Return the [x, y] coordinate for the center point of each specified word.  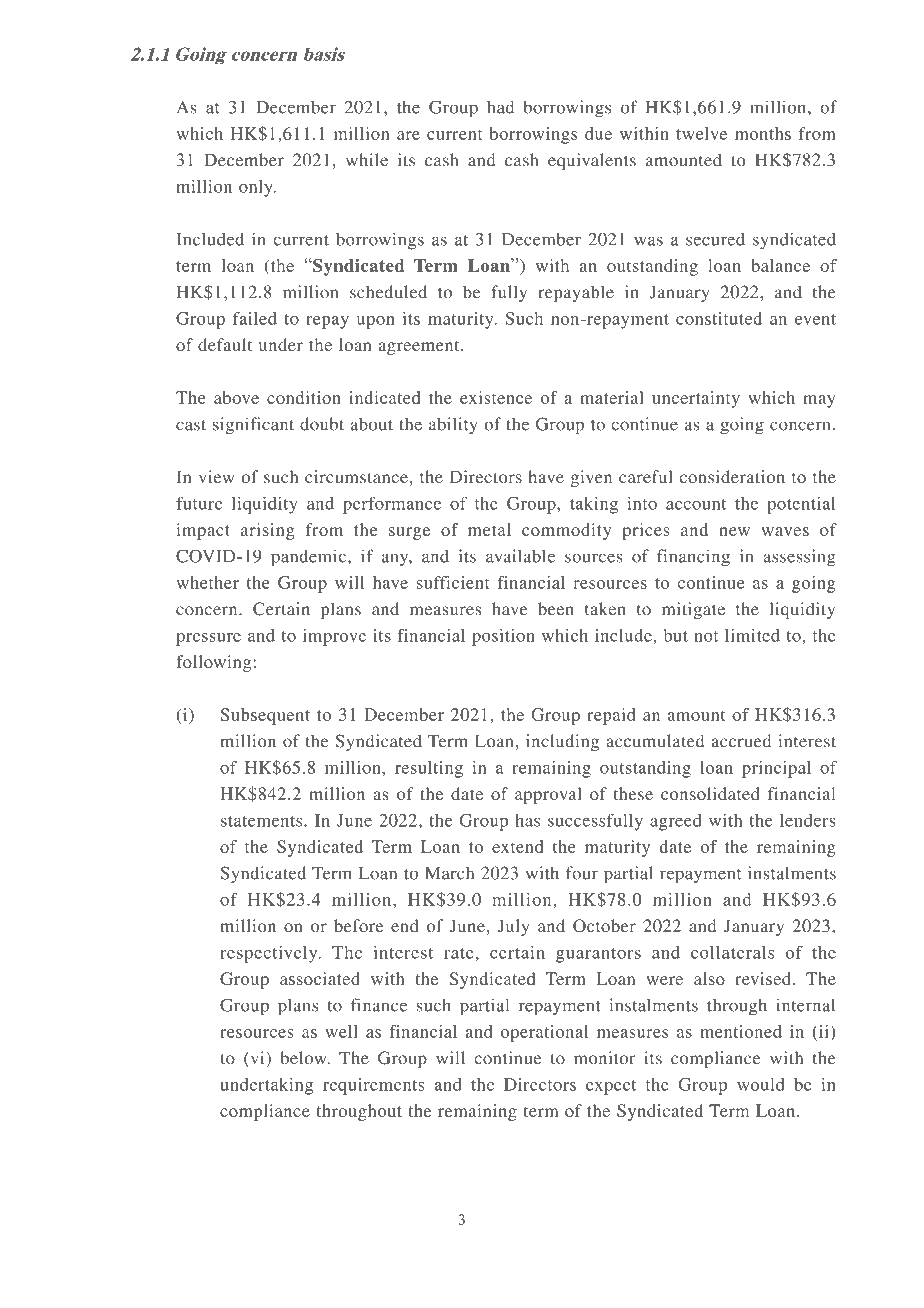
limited [752, 635]
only [257, 188]
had [500, 107]
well [341, 1031]
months [763, 133]
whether [207, 582]
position [503, 637]
